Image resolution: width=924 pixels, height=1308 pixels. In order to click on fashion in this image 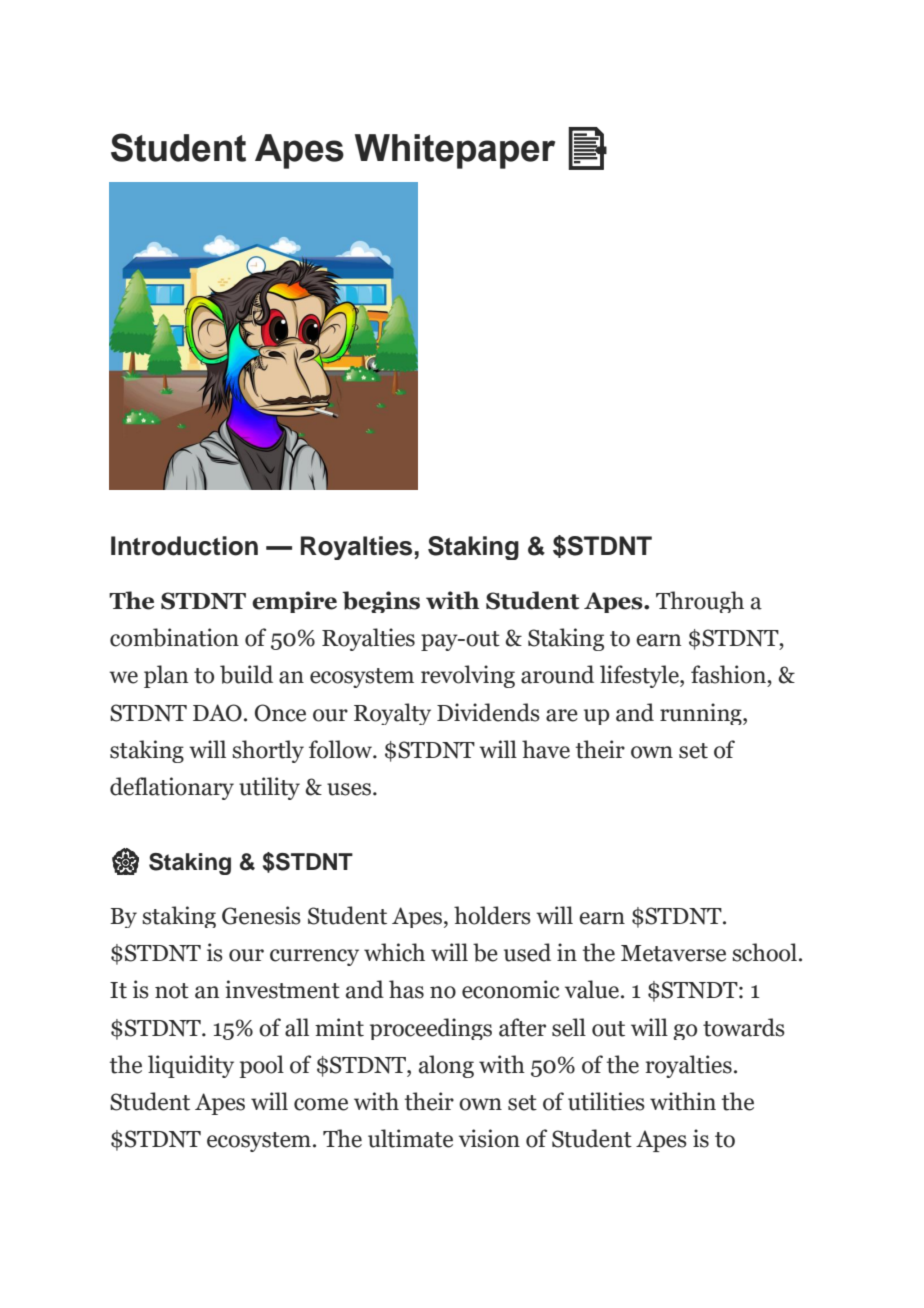, I will do `click(729, 674)`.
